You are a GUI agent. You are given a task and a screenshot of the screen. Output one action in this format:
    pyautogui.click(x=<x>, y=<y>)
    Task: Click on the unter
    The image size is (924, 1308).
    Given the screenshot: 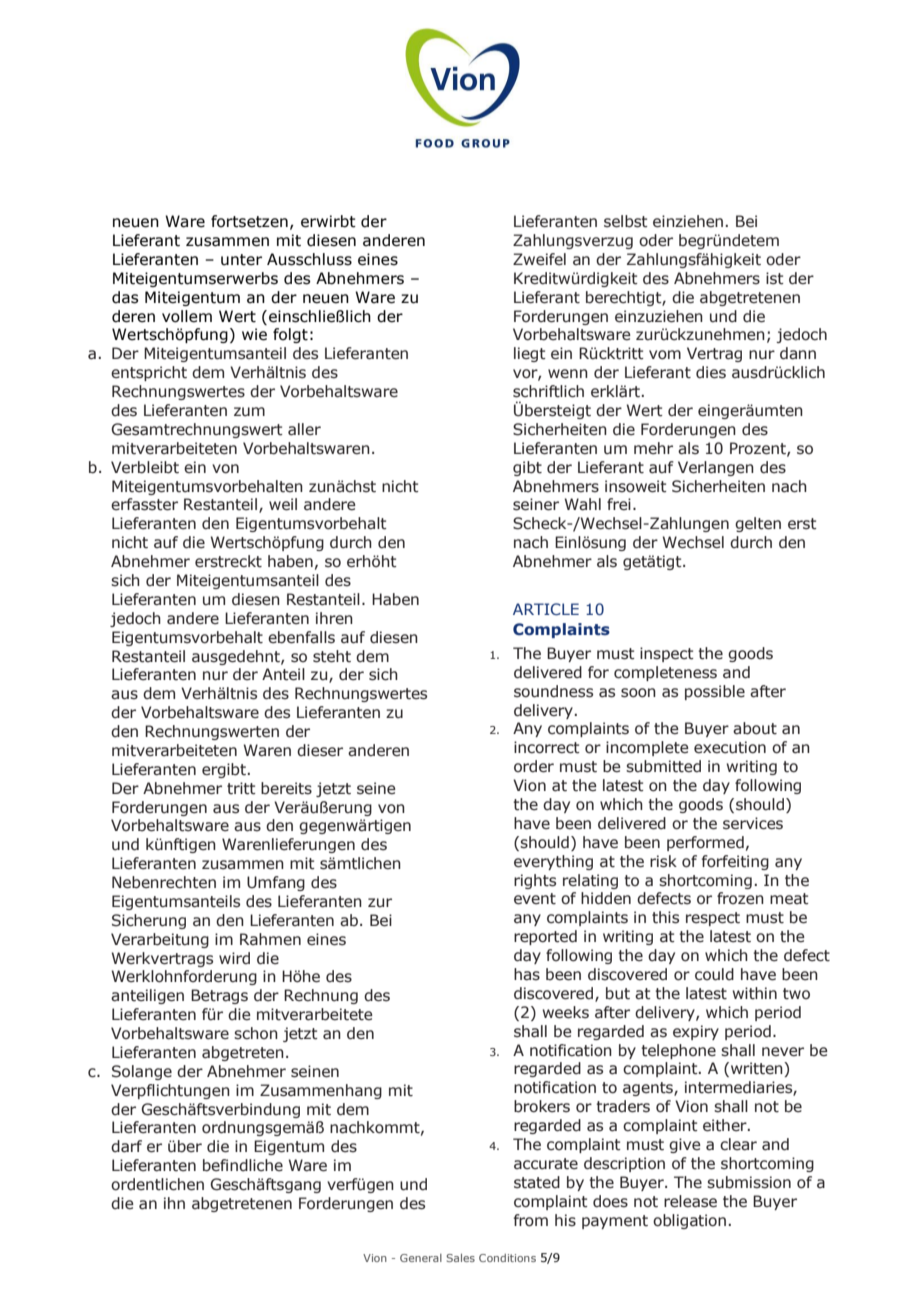 What is the action you would take?
    pyautogui.click(x=241, y=260)
